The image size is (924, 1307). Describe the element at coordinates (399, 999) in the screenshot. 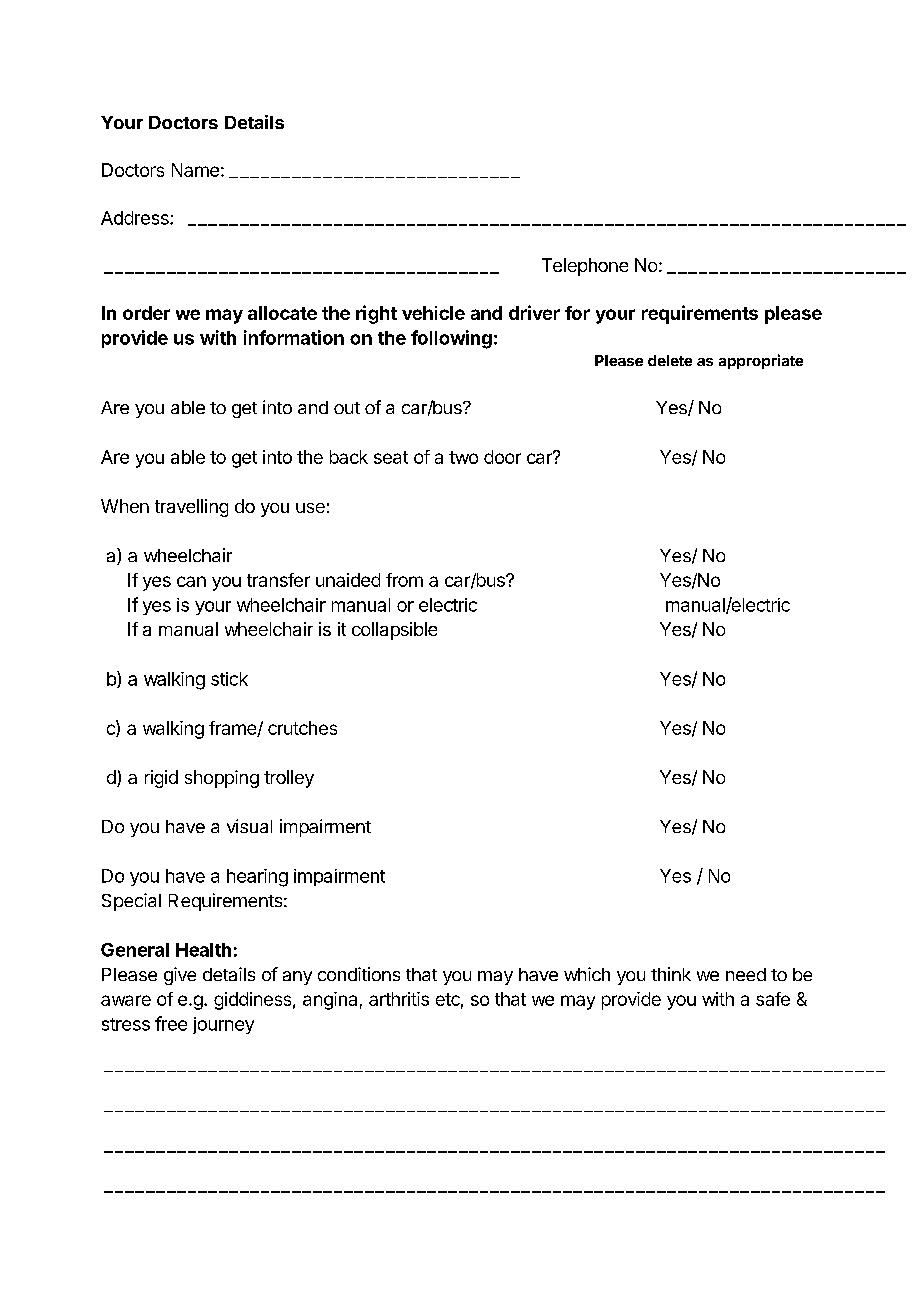

I see `arthritis` at that location.
